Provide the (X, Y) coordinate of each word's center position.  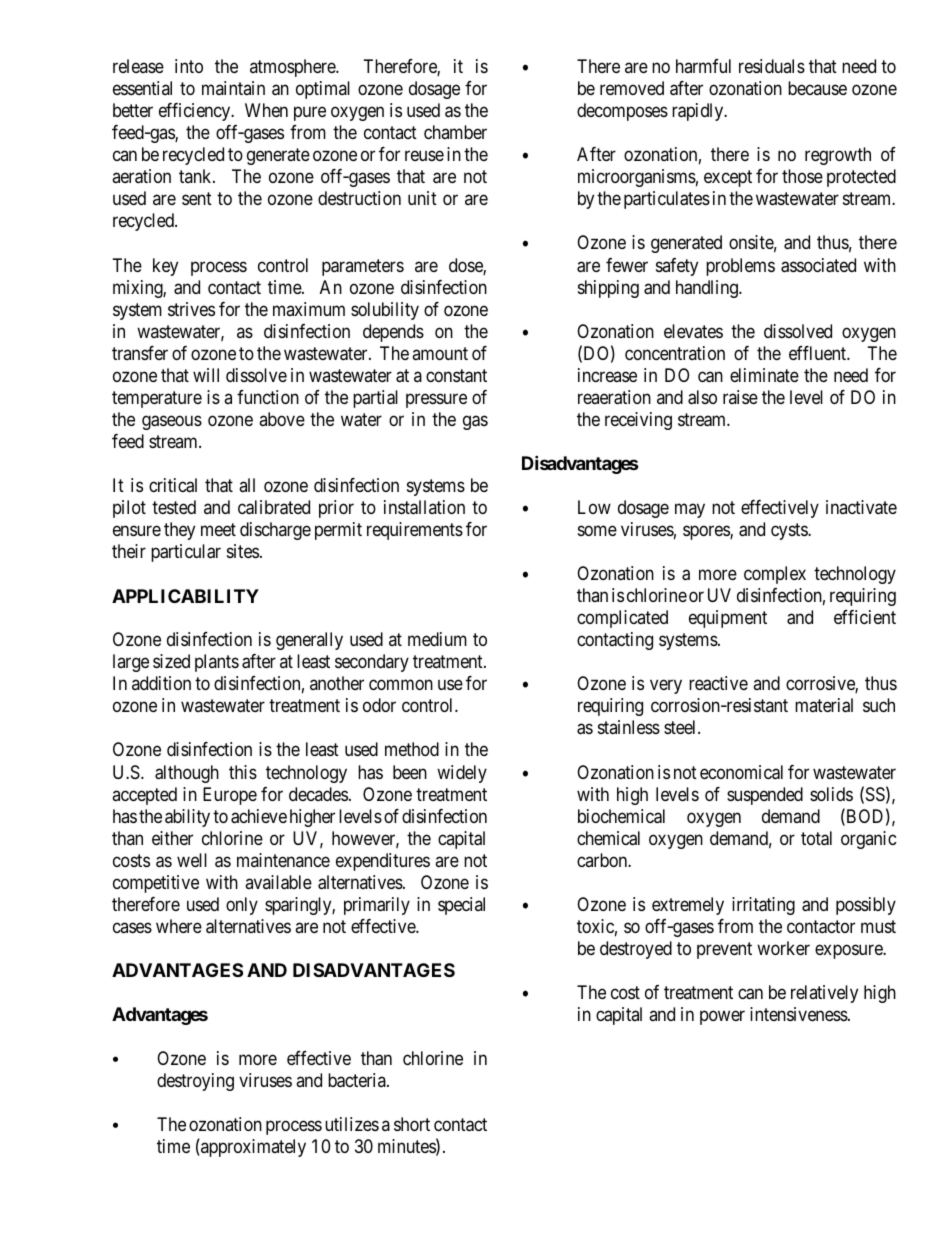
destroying (195, 1082)
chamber (455, 132)
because (817, 88)
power (722, 1017)
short (412, 1124)
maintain (233, 88)
